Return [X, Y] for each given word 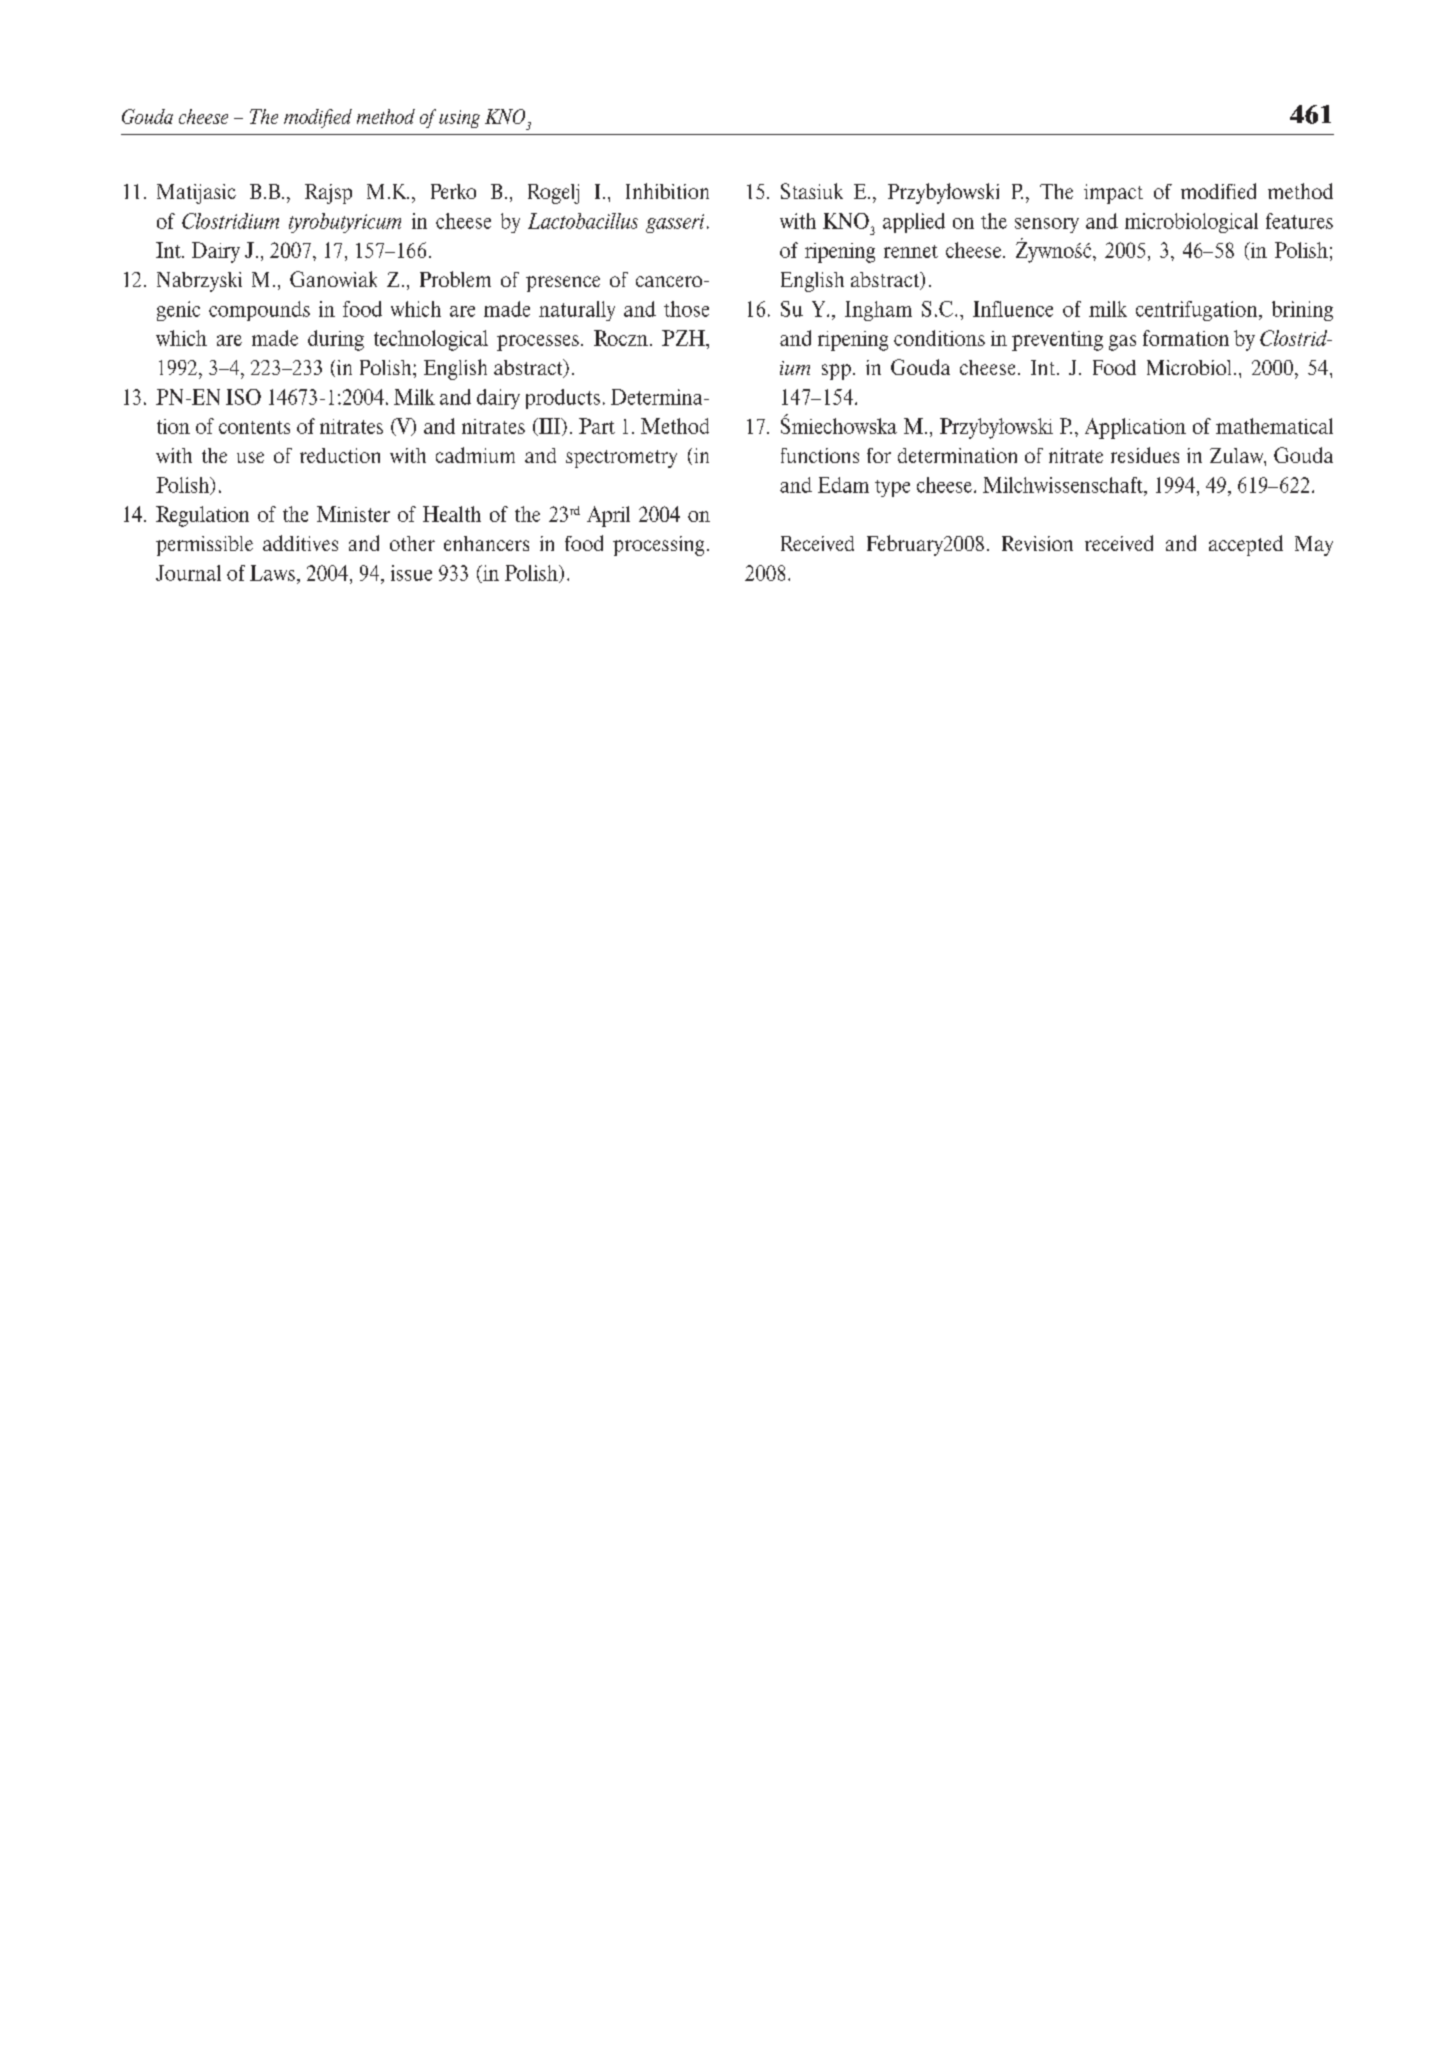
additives [300, 543]
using [459, 119]
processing [658, 546]
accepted [1246, 545]
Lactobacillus [583, 221]
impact [1113, 194]
